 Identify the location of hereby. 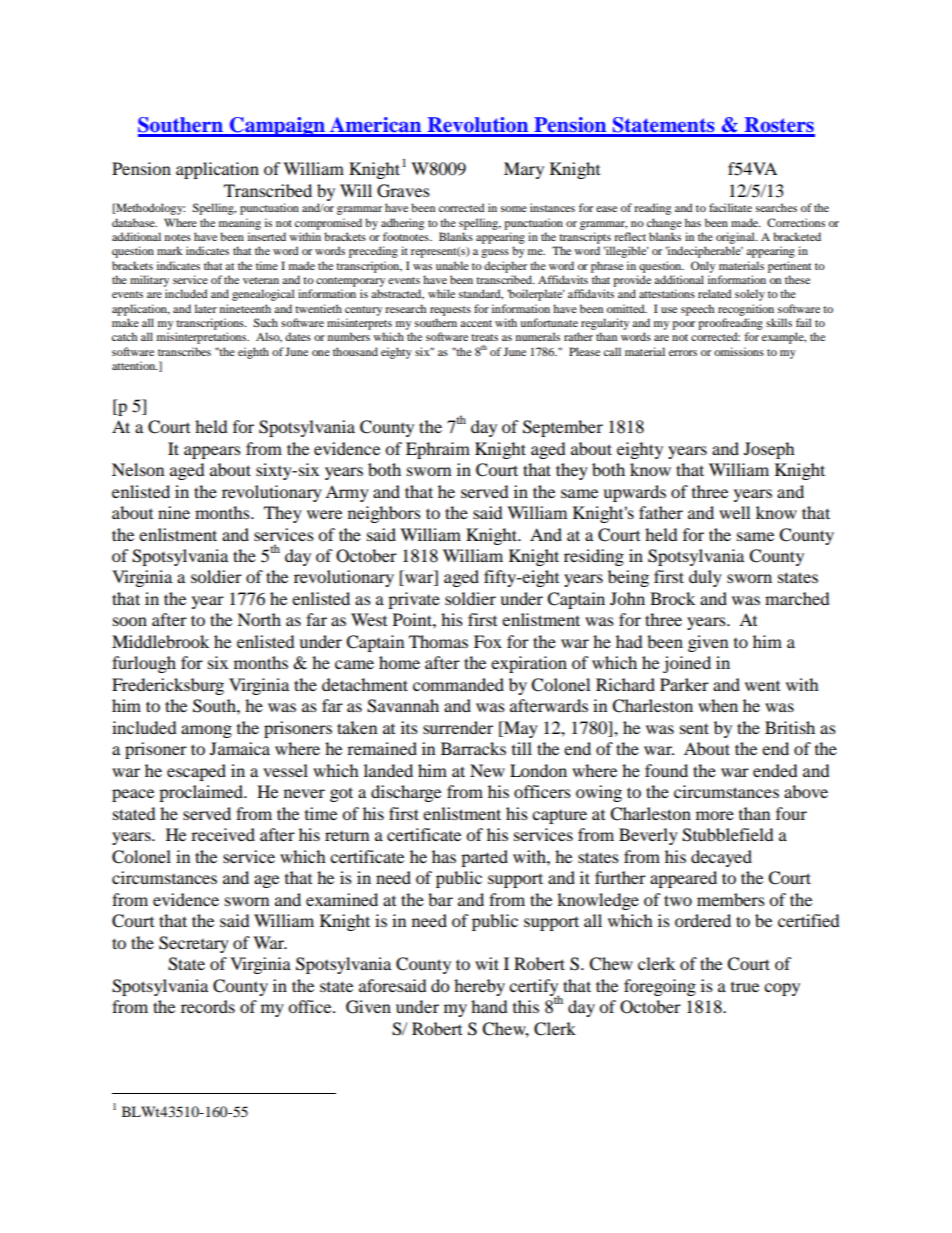
(479, 987).
